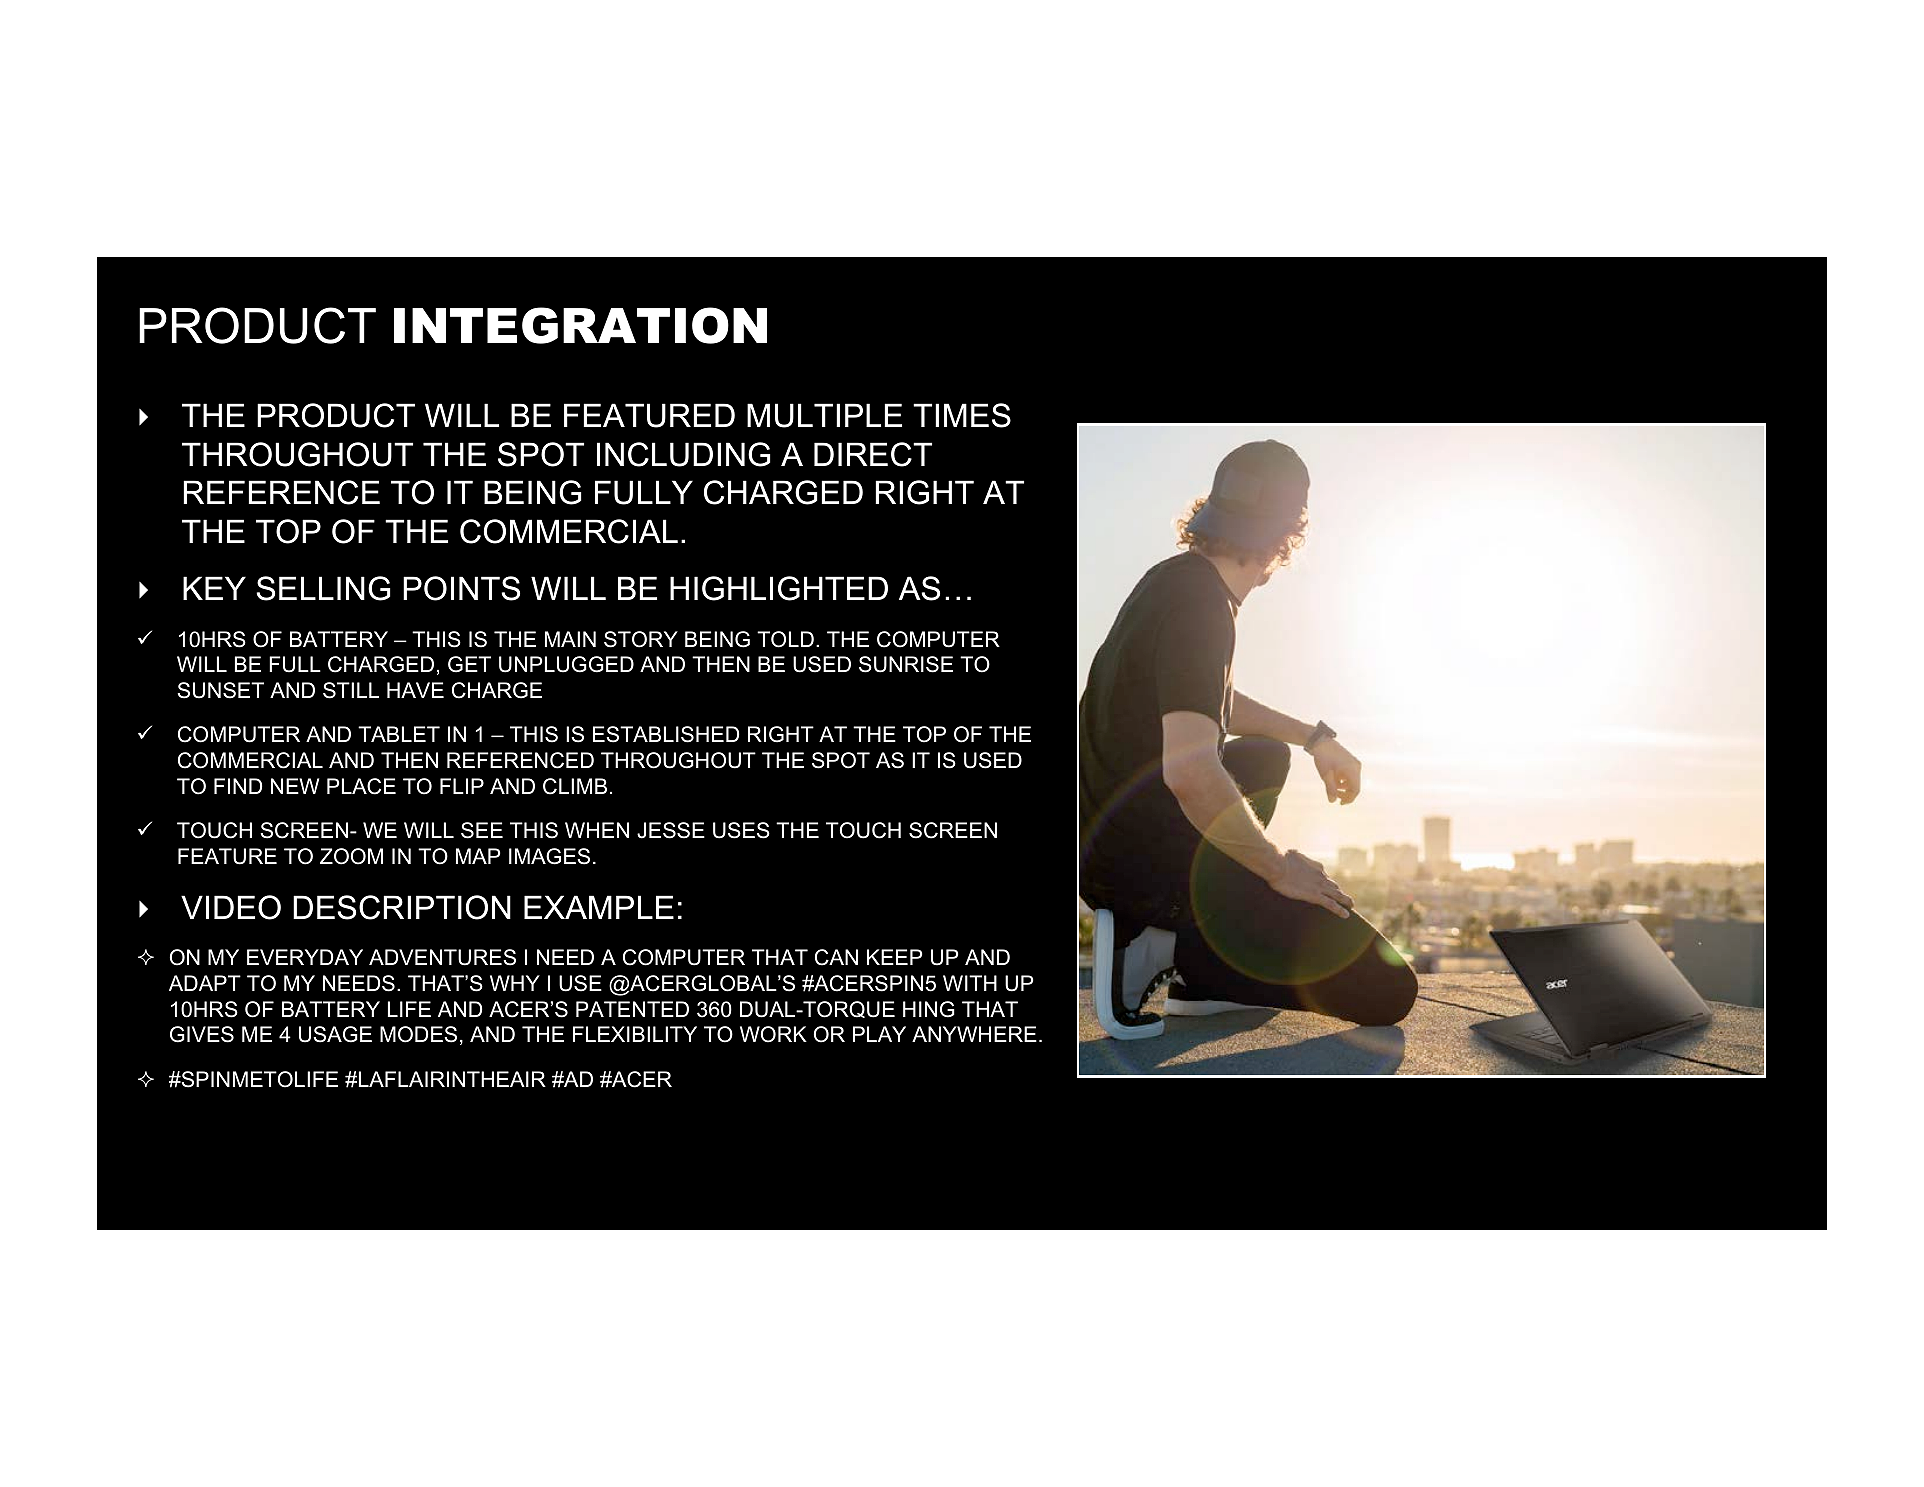 The width and height of the page is (1924, 1487). Describe the element at coordinates (580, 325) in the page. I see `INTEGRATION` at that location.
